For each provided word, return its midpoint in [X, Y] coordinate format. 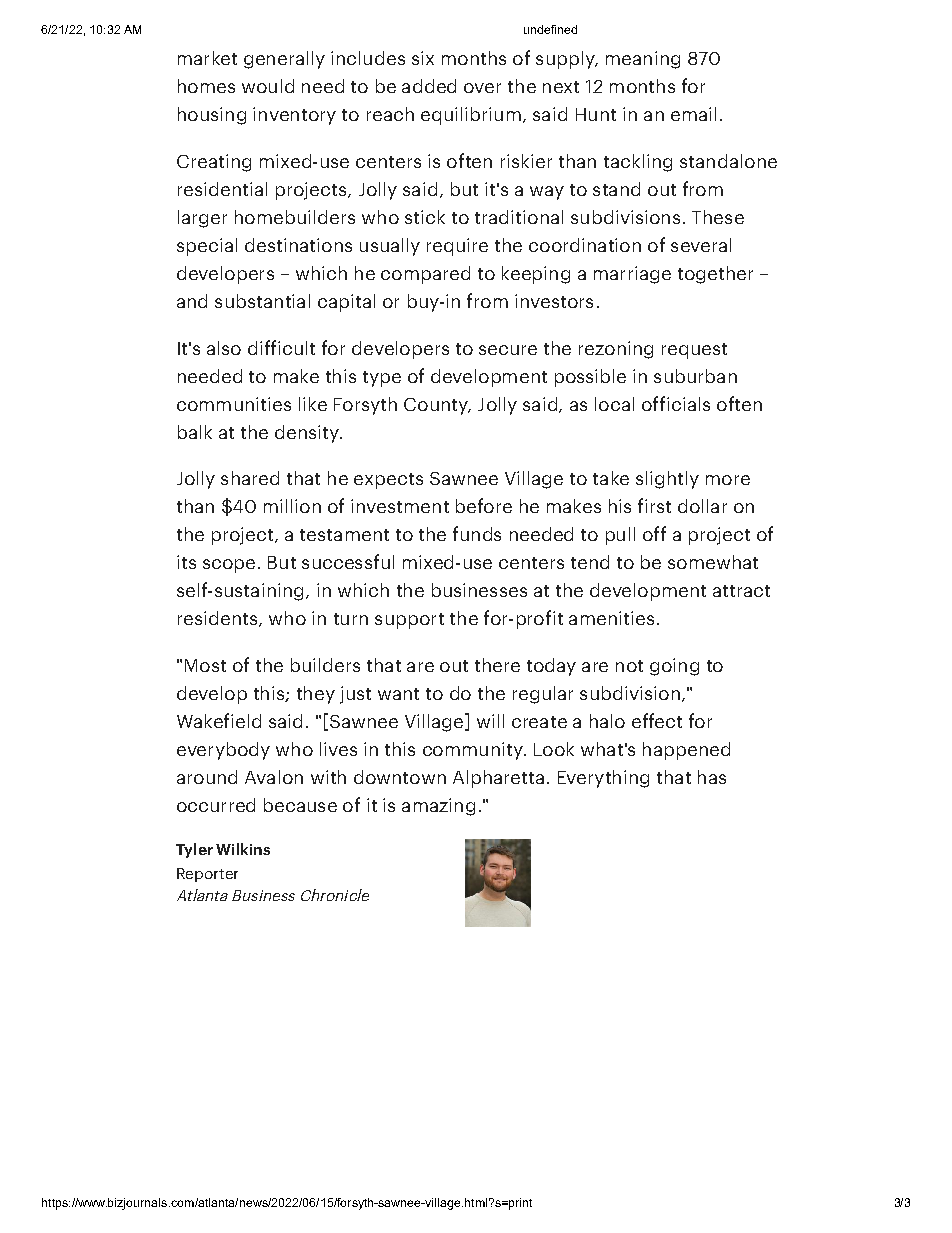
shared [250, 478]
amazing [438, 807]
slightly [667, 480]
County [437, 406]
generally [284, 60]
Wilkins [243, 849]
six [423, 58]
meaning [643, 60]
